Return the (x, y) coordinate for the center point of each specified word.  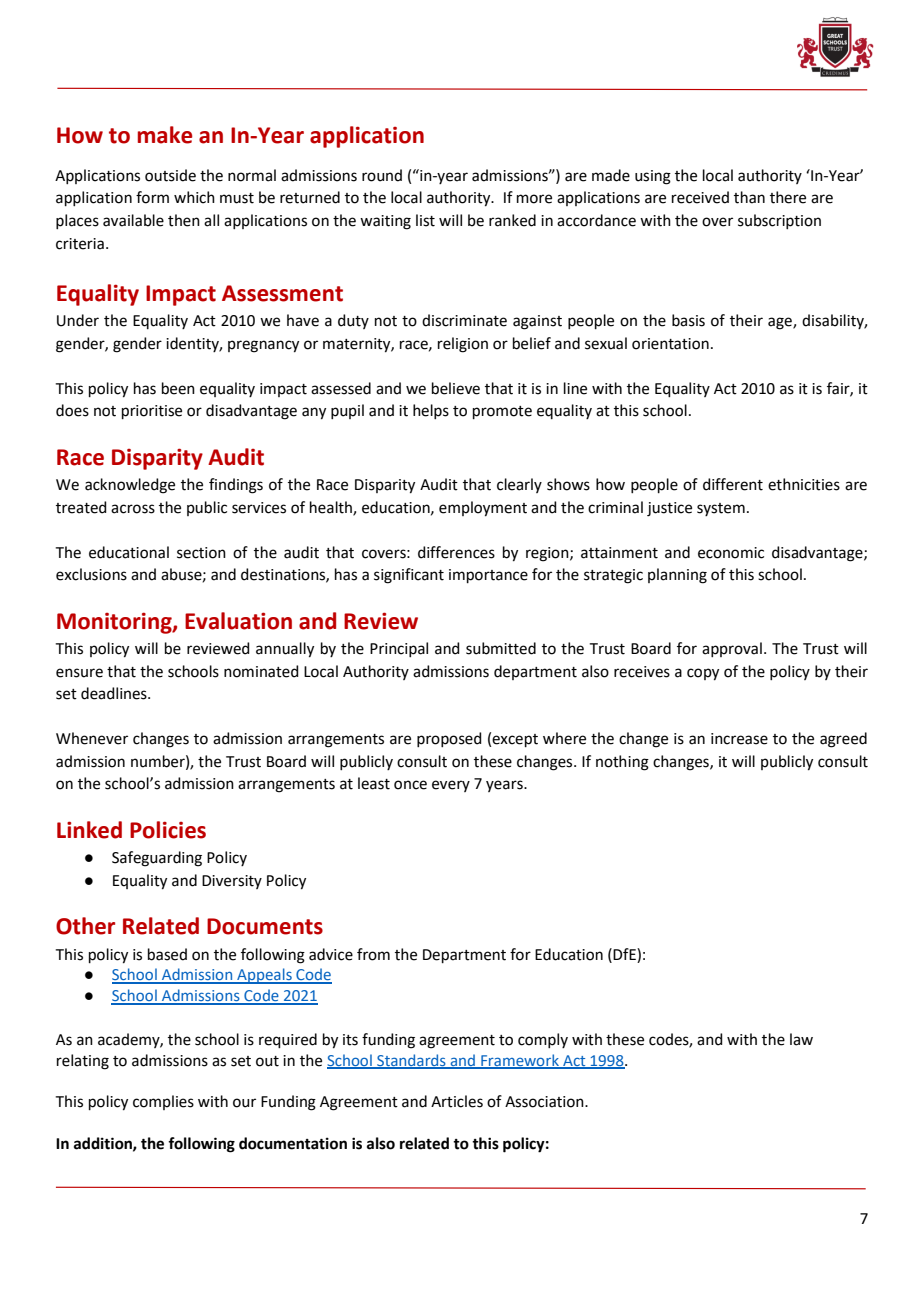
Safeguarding (157, 859)
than (749, 197)
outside (170, 175)
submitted (501, 648)
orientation (670, 344)
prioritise (152, 412)
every (451, 786)
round (382, 175)
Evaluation (238, 621)
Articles (457, 1101)
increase (739, 739)
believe (456, 388)
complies (163, 1102)
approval (732, 649)
